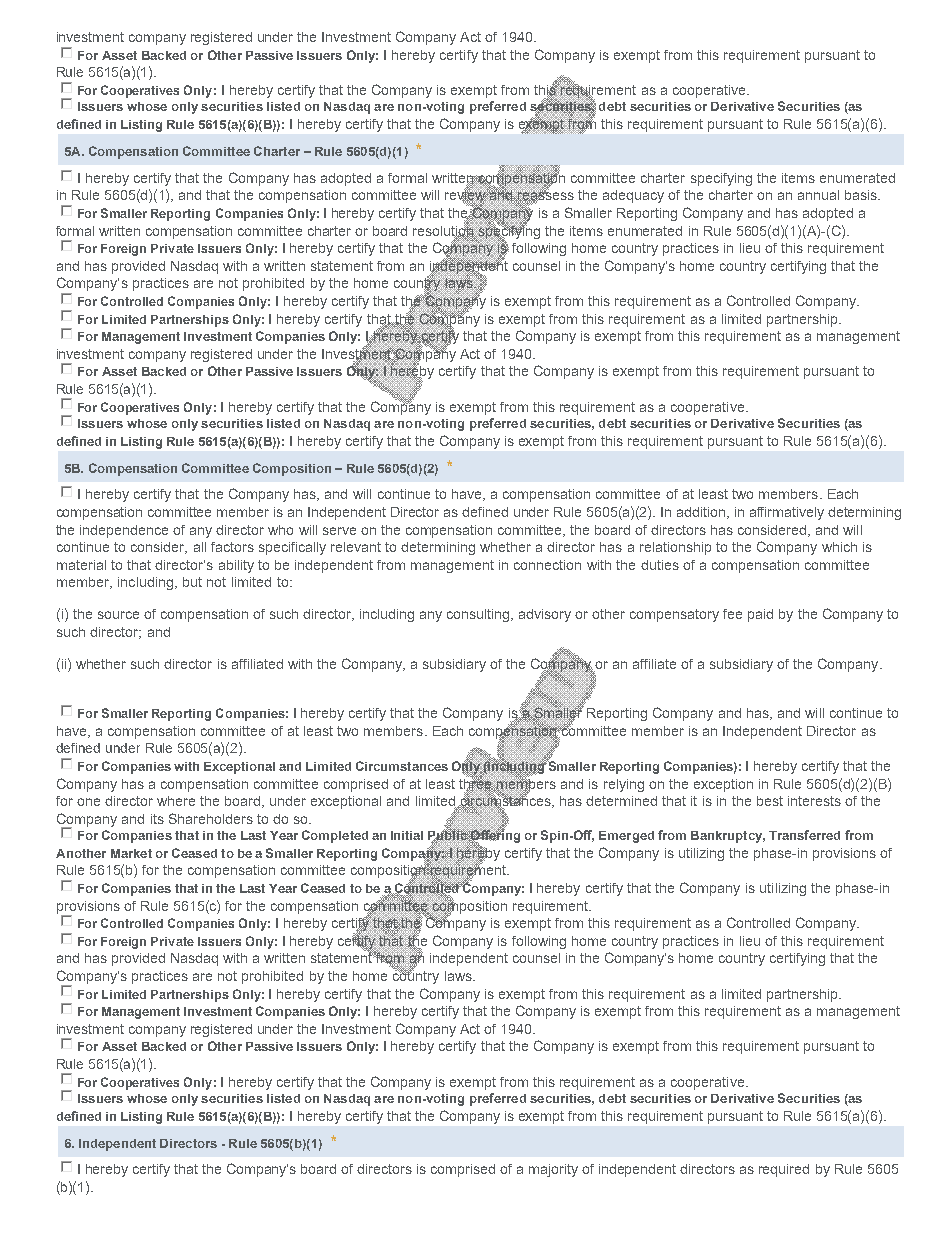 This document has height=1233, width=952. I want to click on consulting, so click(479, 615).
